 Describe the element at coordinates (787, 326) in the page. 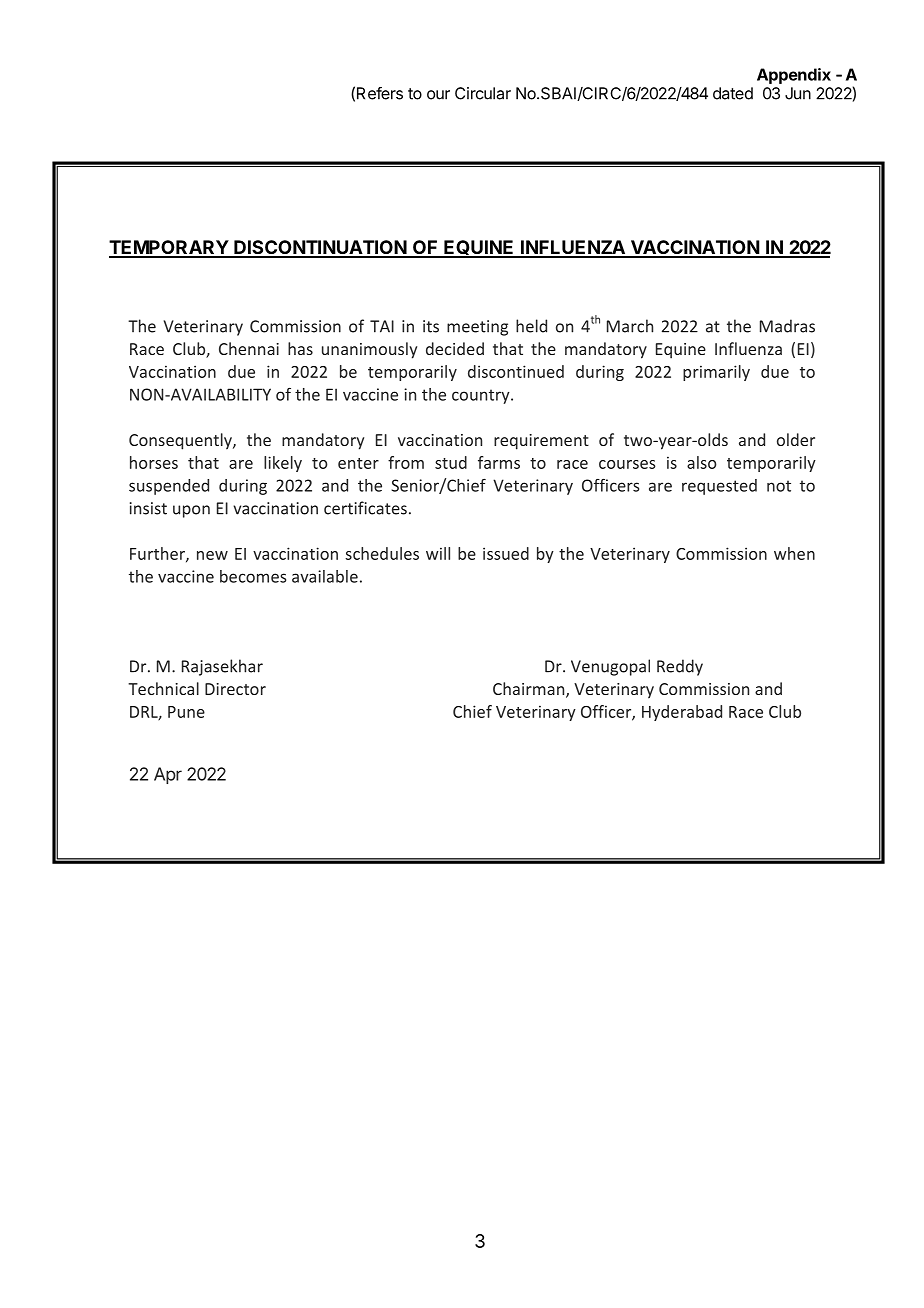

I see `Madras` at that location.
